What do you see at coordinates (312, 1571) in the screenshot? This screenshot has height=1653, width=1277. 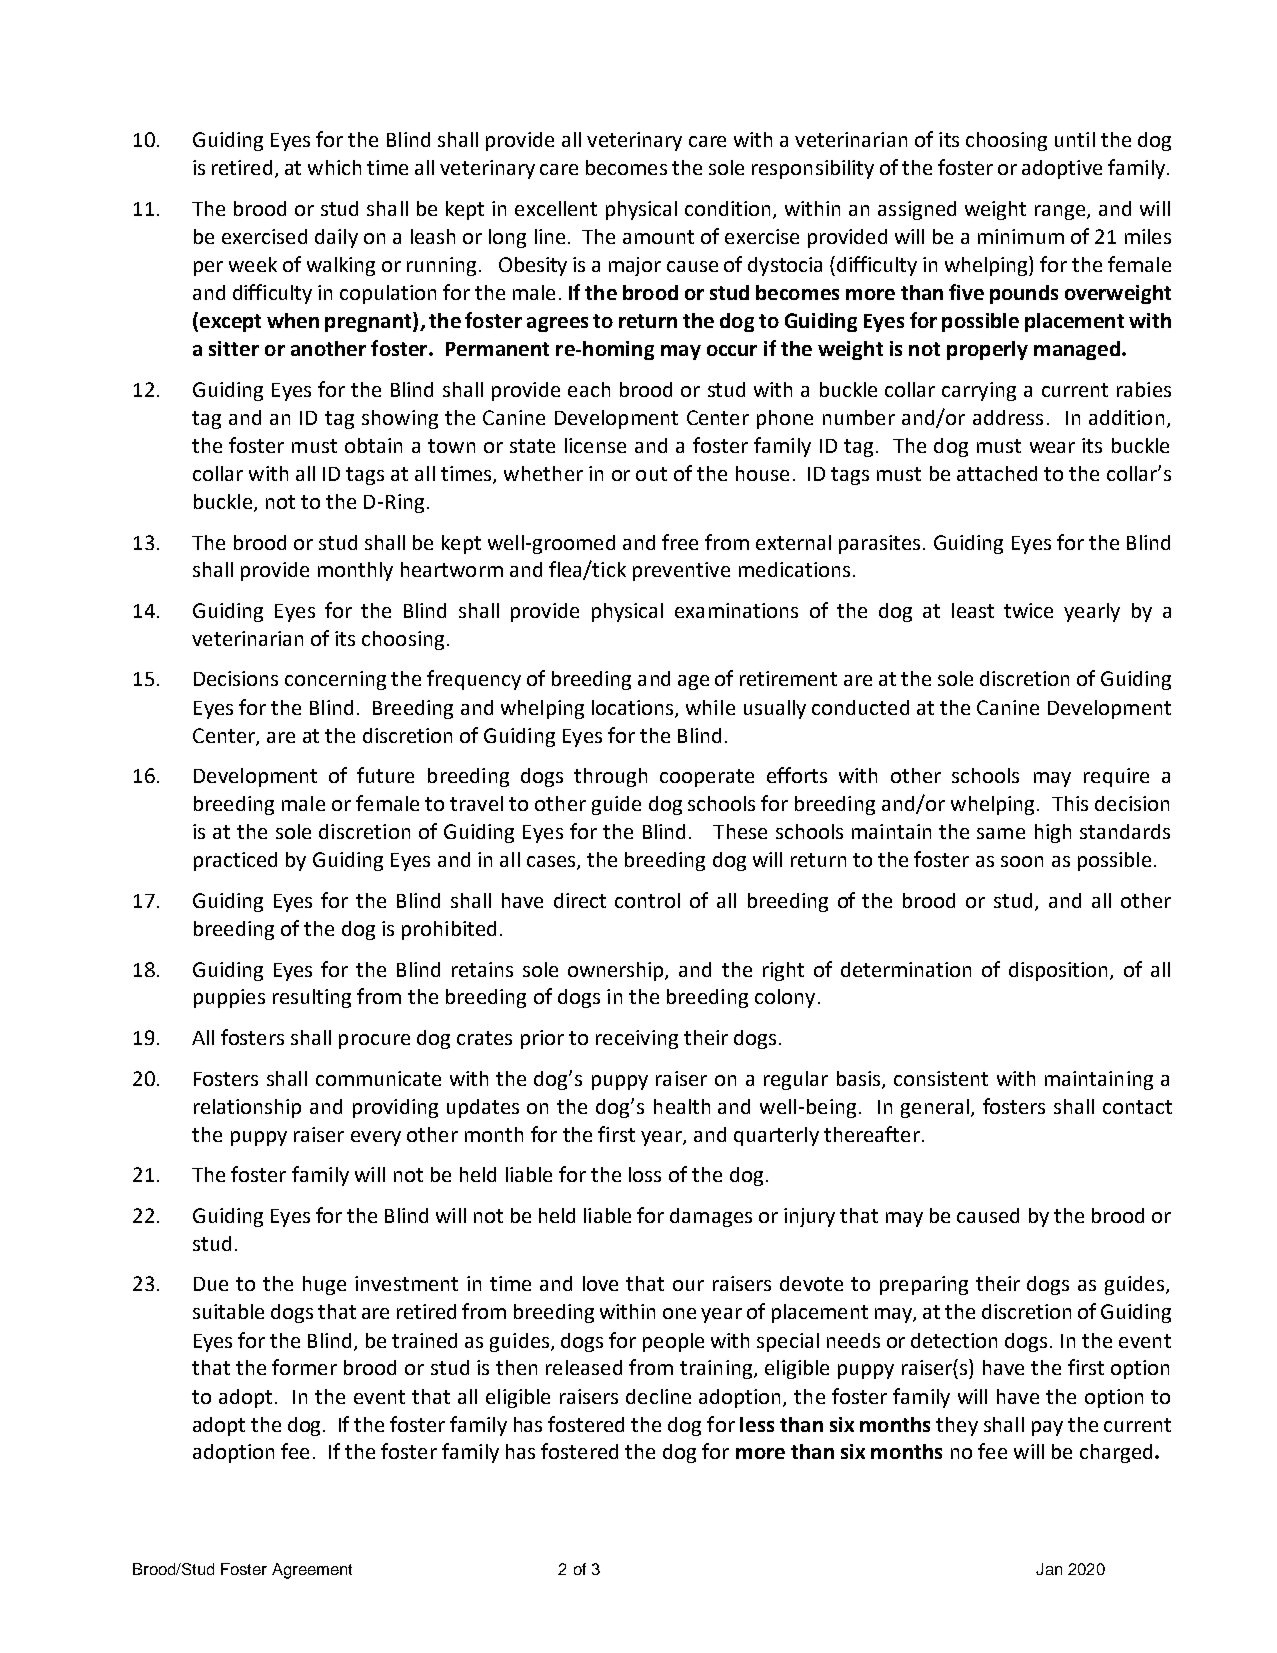 I see `Agreement` at bounding box center [312, 1571].
